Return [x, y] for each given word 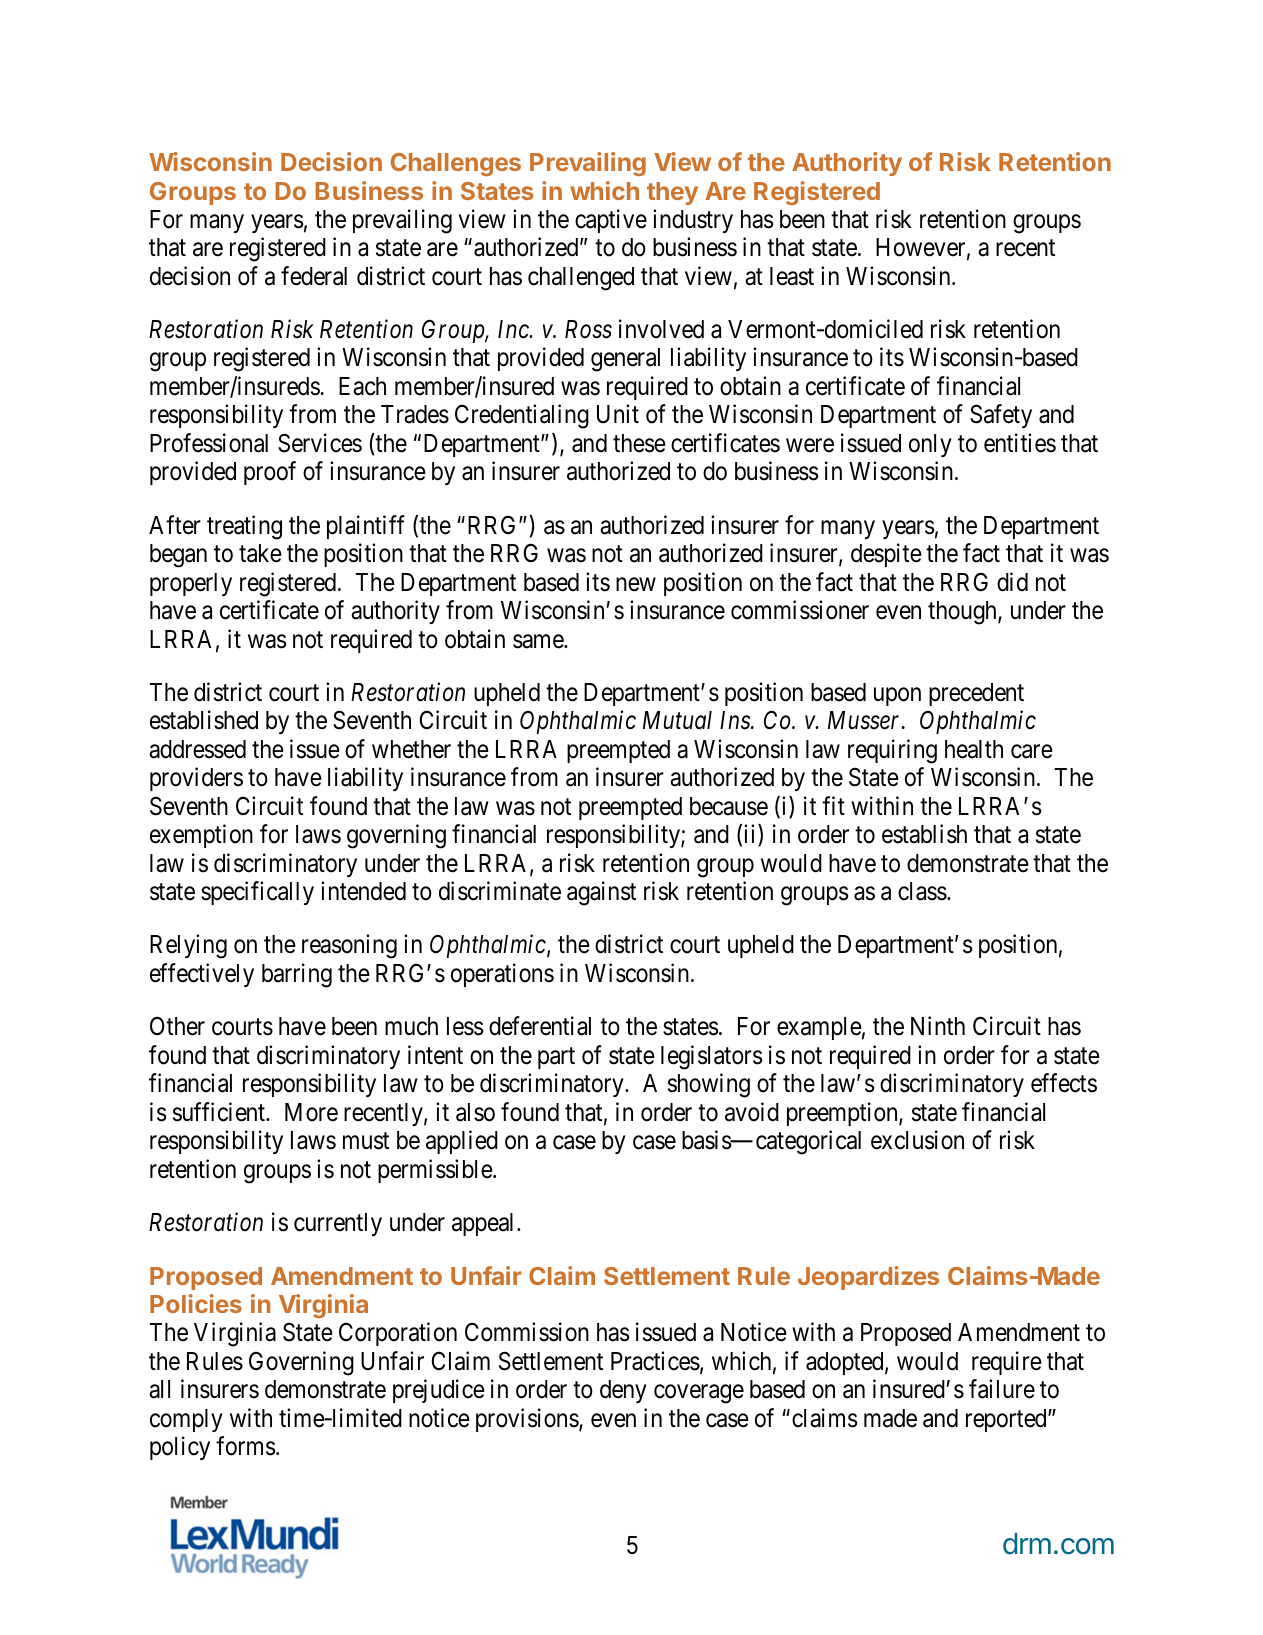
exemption [201, 836]
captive [611, 221]
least [792, 276]
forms [245, 1446]
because [729, 806]
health [974, 749]
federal [314, 276]
